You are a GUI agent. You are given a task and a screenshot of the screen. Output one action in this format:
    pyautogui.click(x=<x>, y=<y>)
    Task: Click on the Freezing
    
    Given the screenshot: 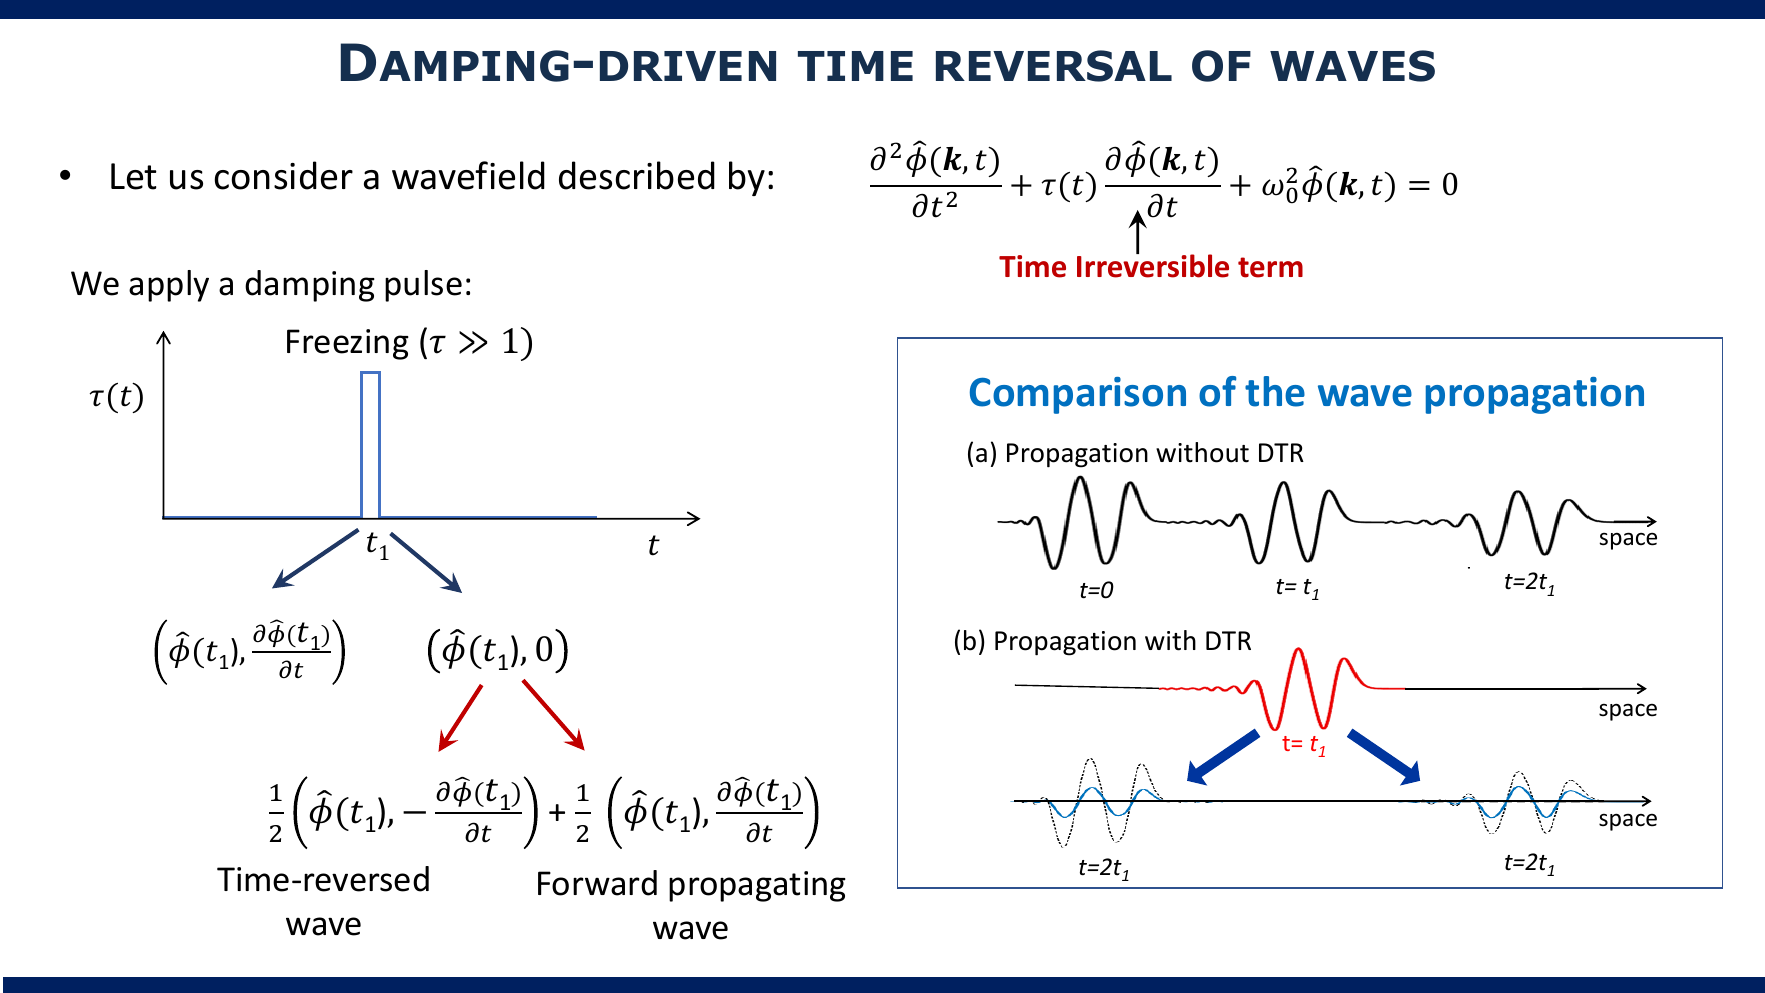 What is the action you would take?
    pyautogui.click(x=348, y=344)
